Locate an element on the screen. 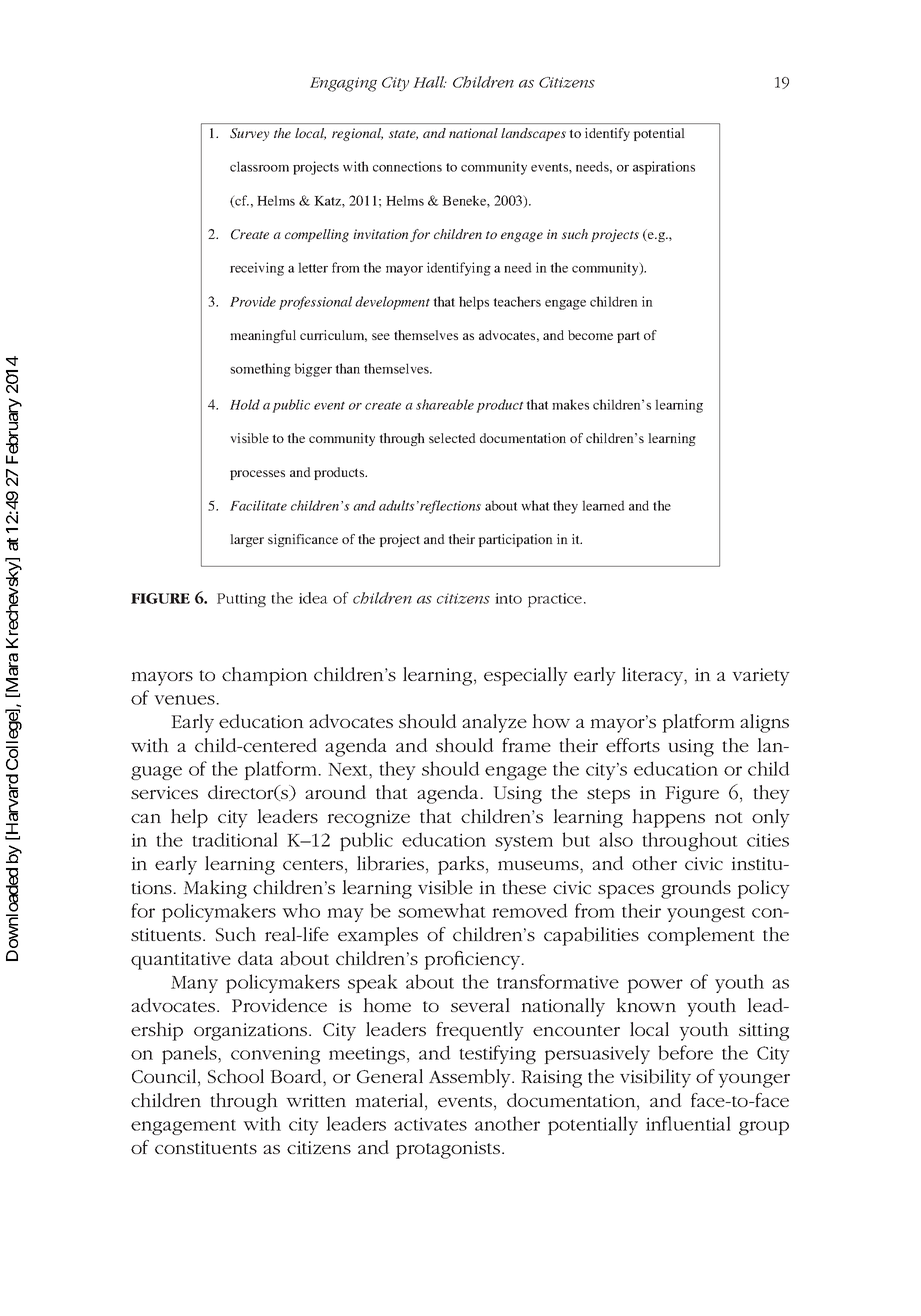 The image size is (921, 1316). Survey is located at coordinates (249, 134).
